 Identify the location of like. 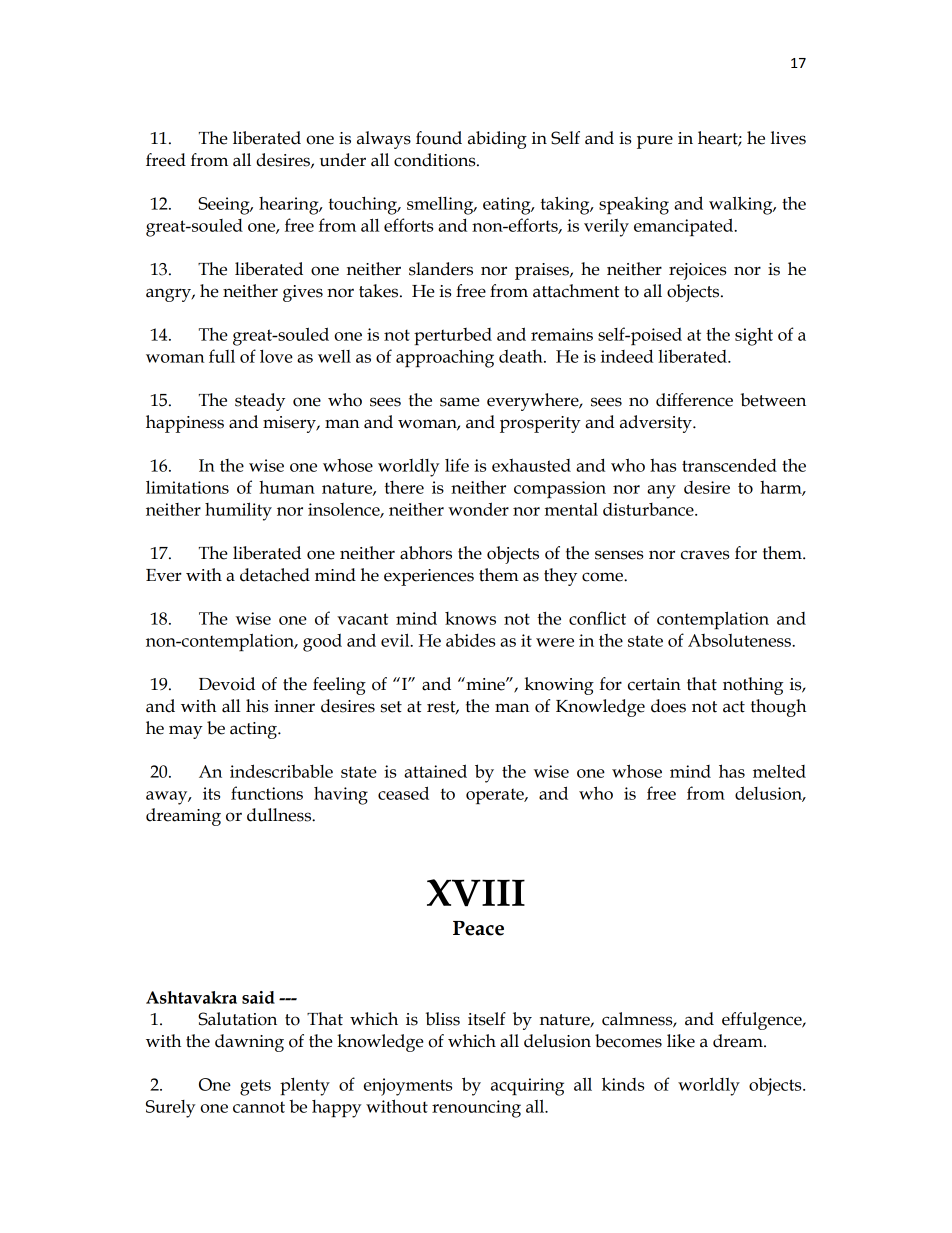
(681, 1041).
